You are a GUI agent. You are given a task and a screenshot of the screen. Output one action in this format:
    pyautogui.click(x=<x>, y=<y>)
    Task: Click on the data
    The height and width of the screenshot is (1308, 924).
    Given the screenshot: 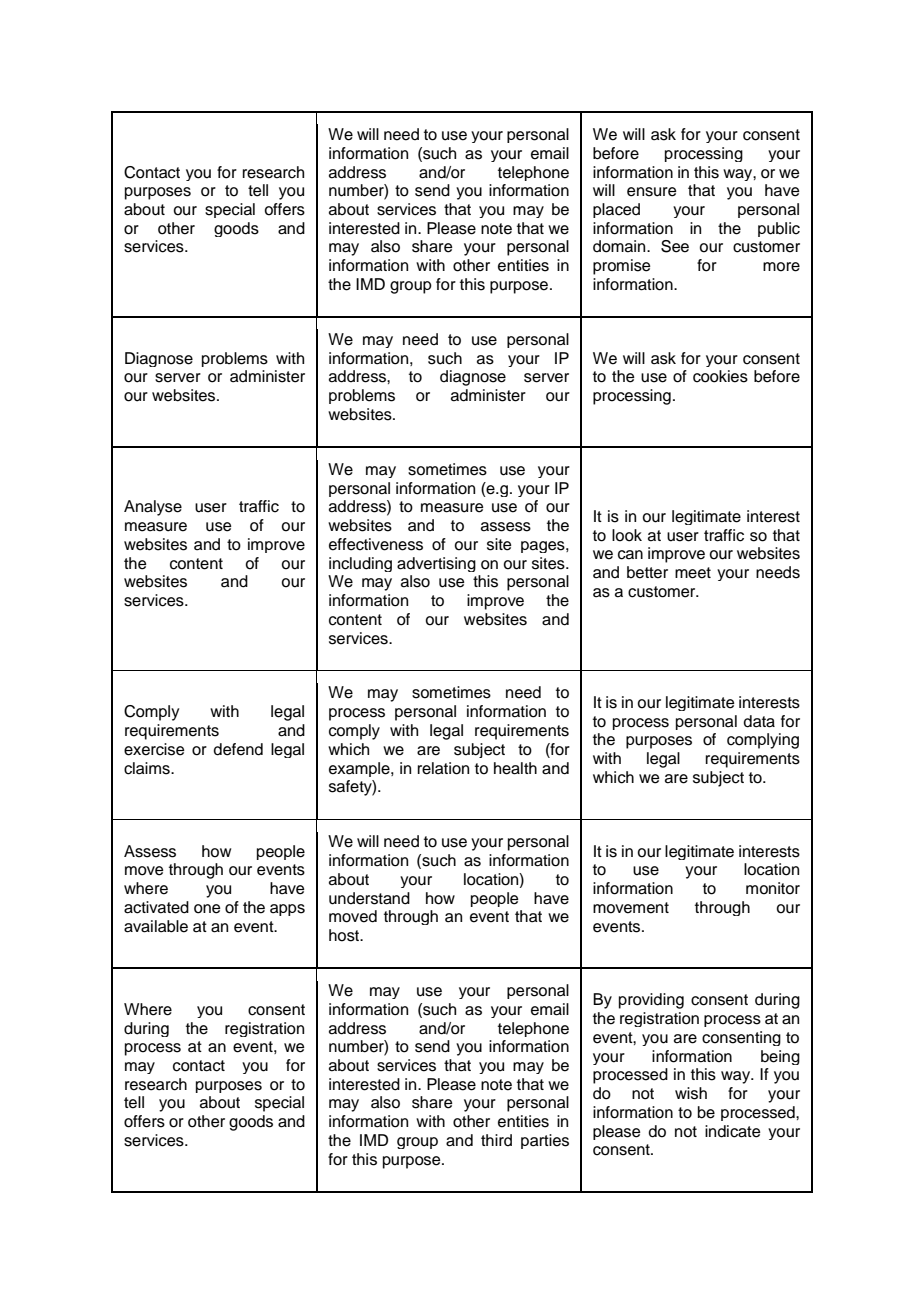 What is the action you would take?
    pyautogui.click(x=759, y=721)
